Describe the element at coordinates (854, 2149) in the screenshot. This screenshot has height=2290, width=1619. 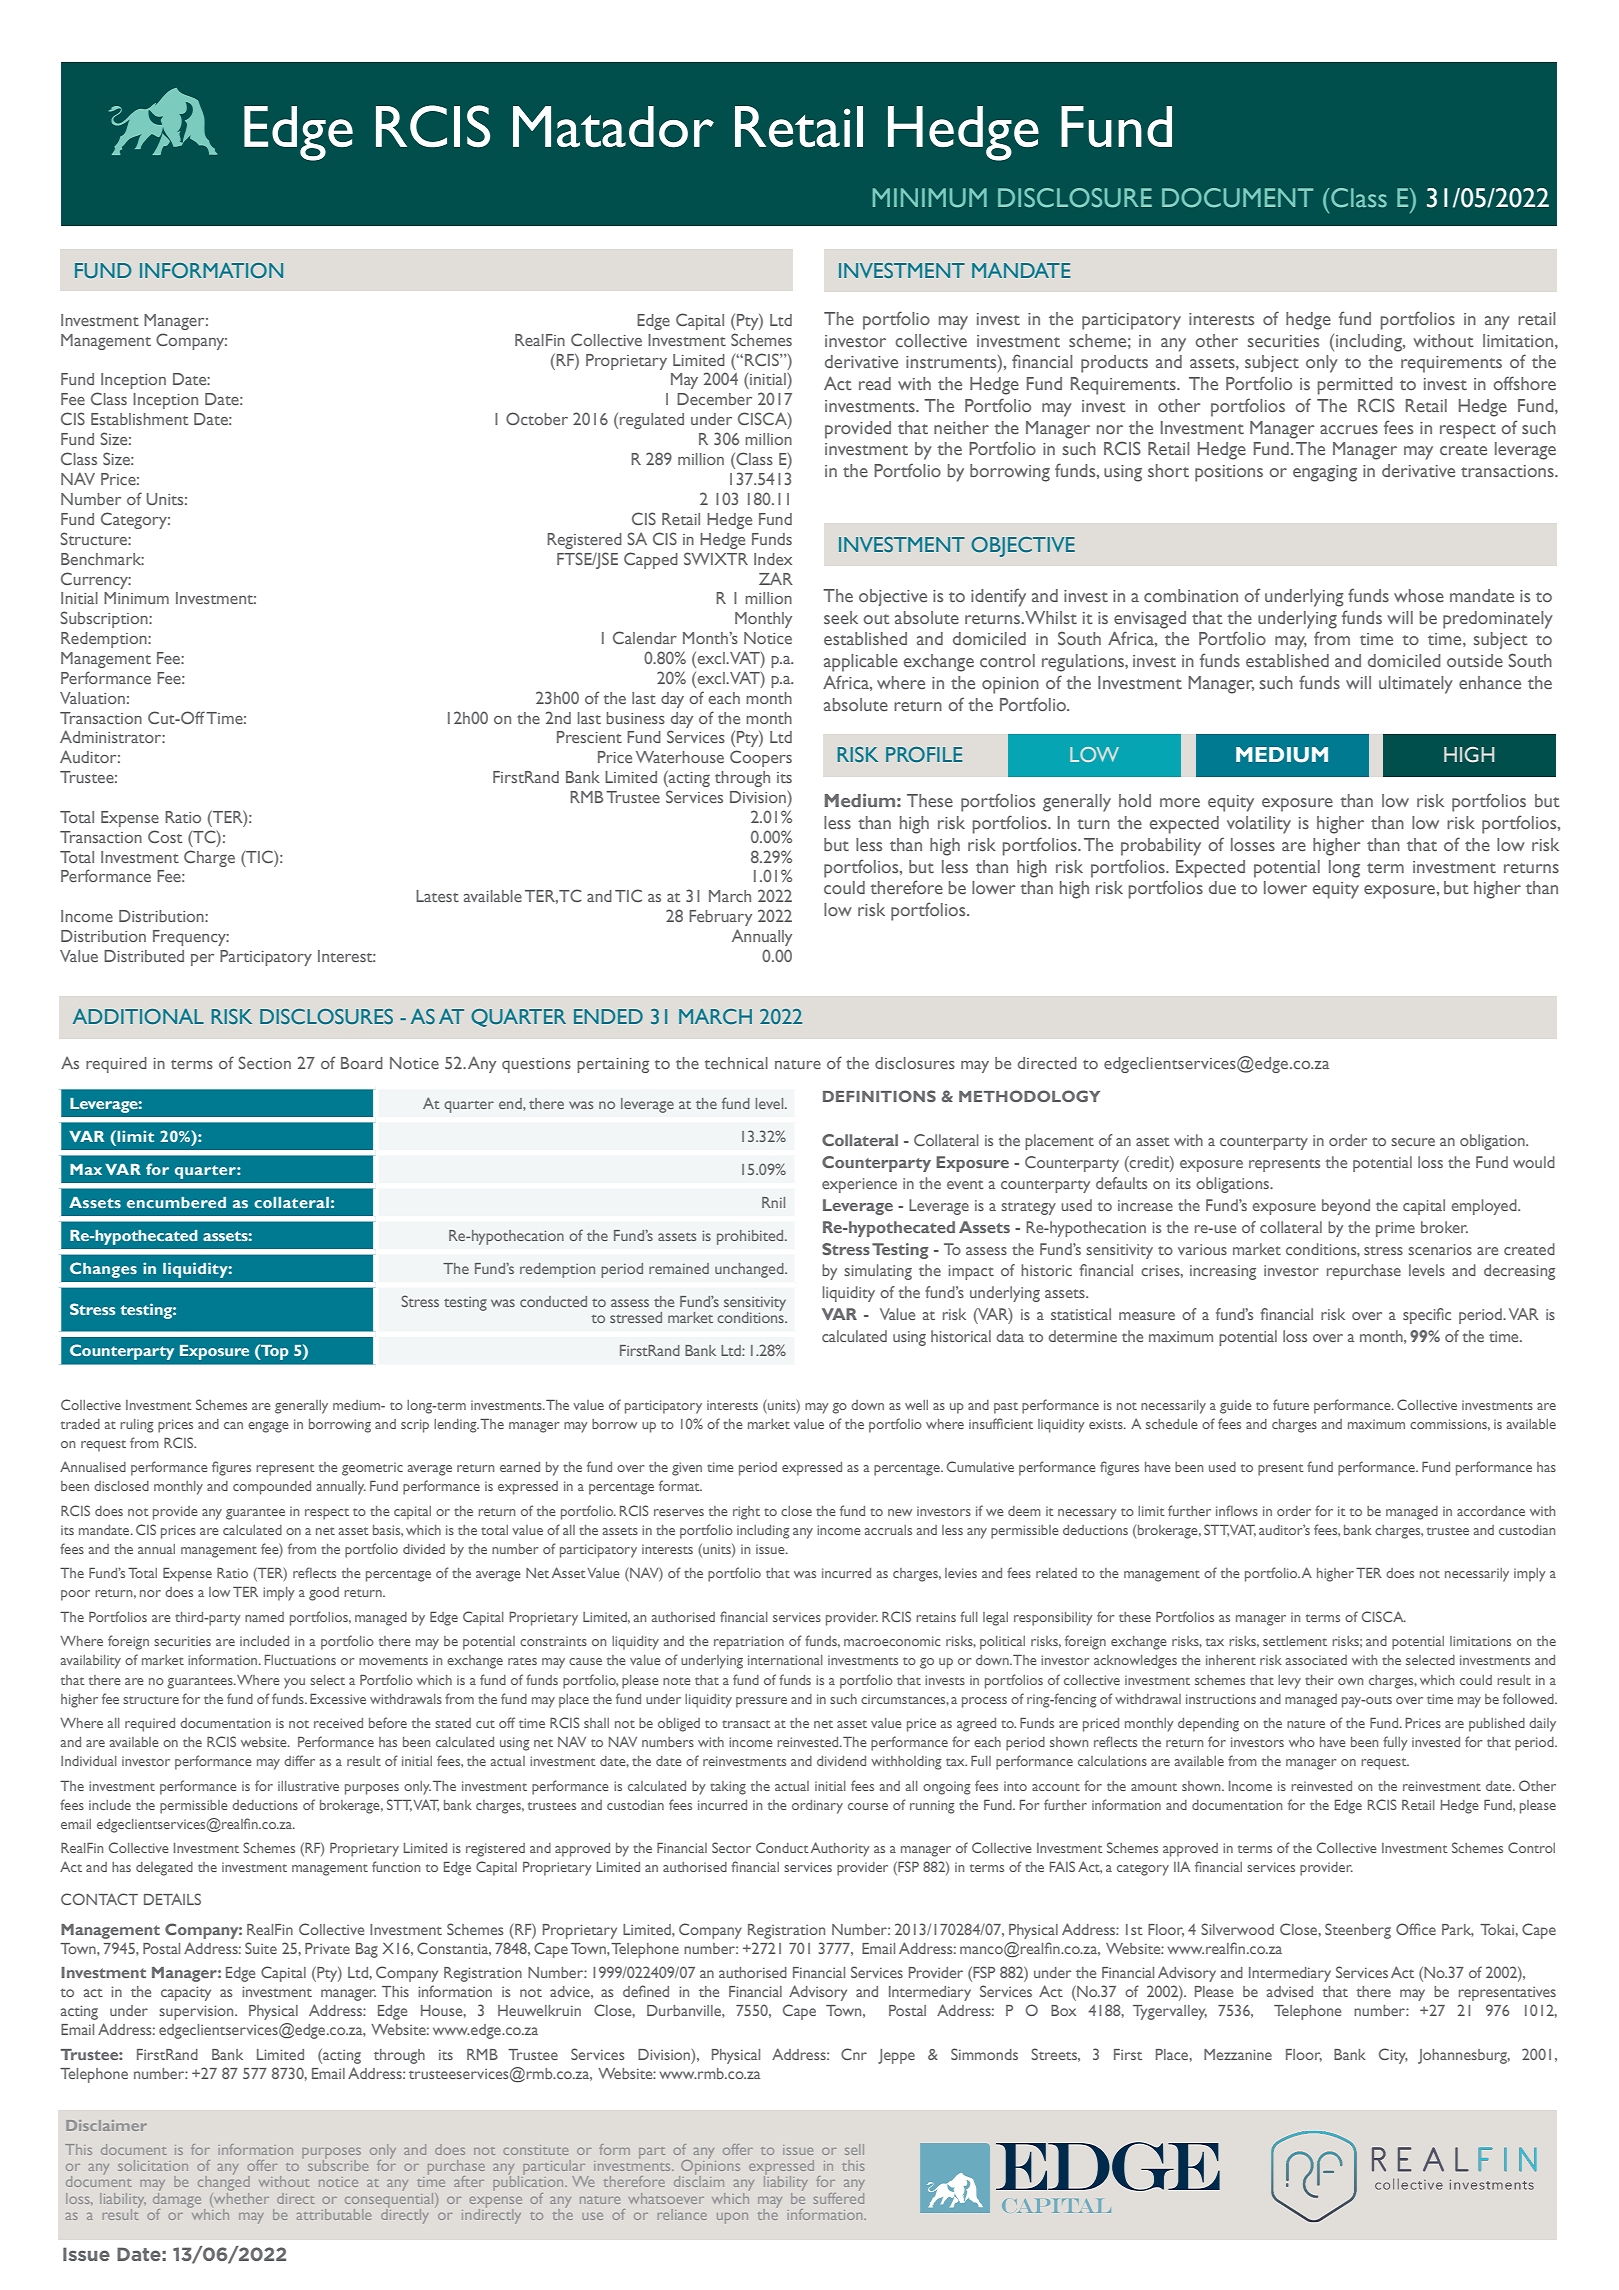
I see `sell` at that location.
